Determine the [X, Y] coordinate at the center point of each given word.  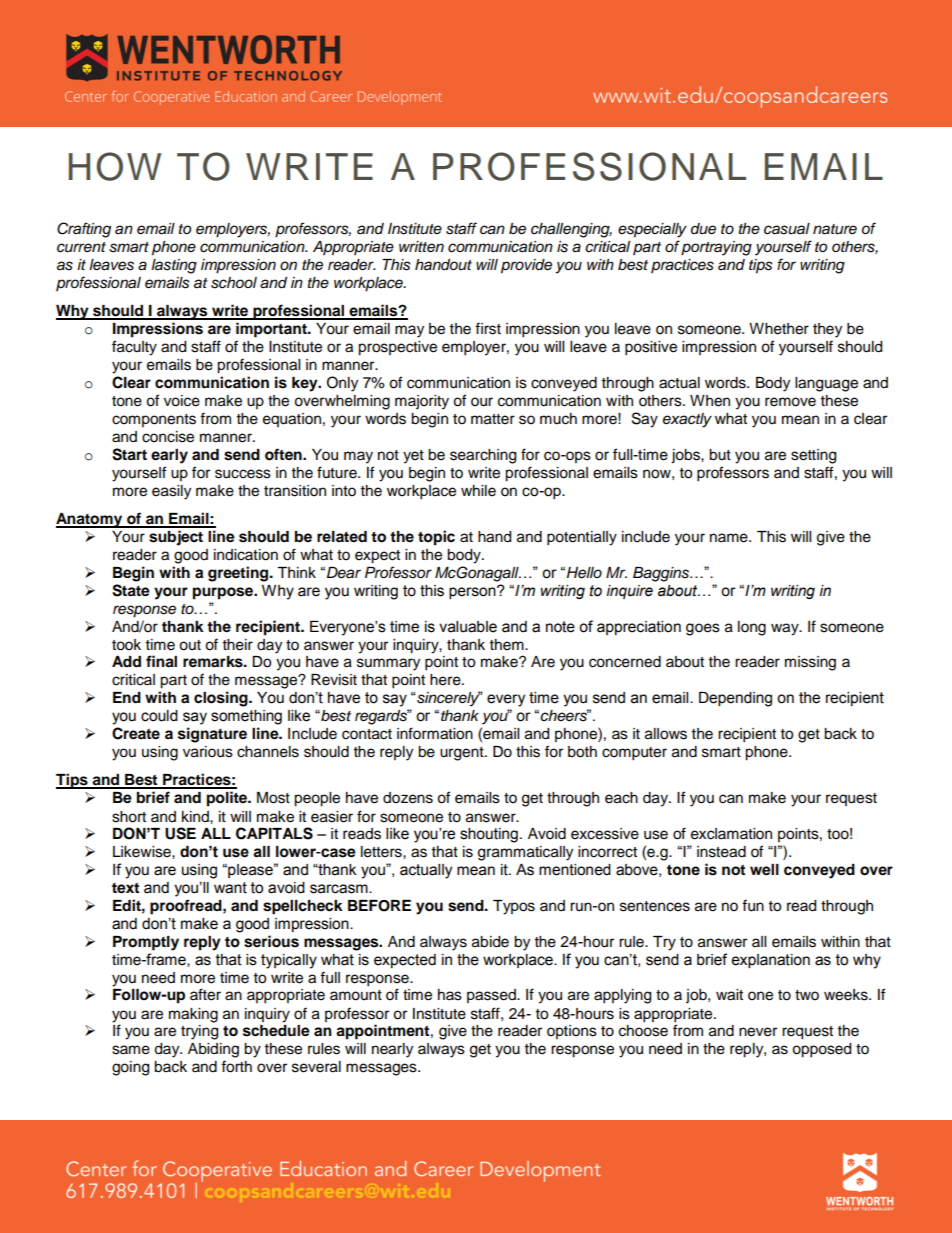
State [131, 590]
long [752, 628]
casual [787, 229]
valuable [468, 627]
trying [199, 1032]
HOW [115, 166]
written [421, 247]
